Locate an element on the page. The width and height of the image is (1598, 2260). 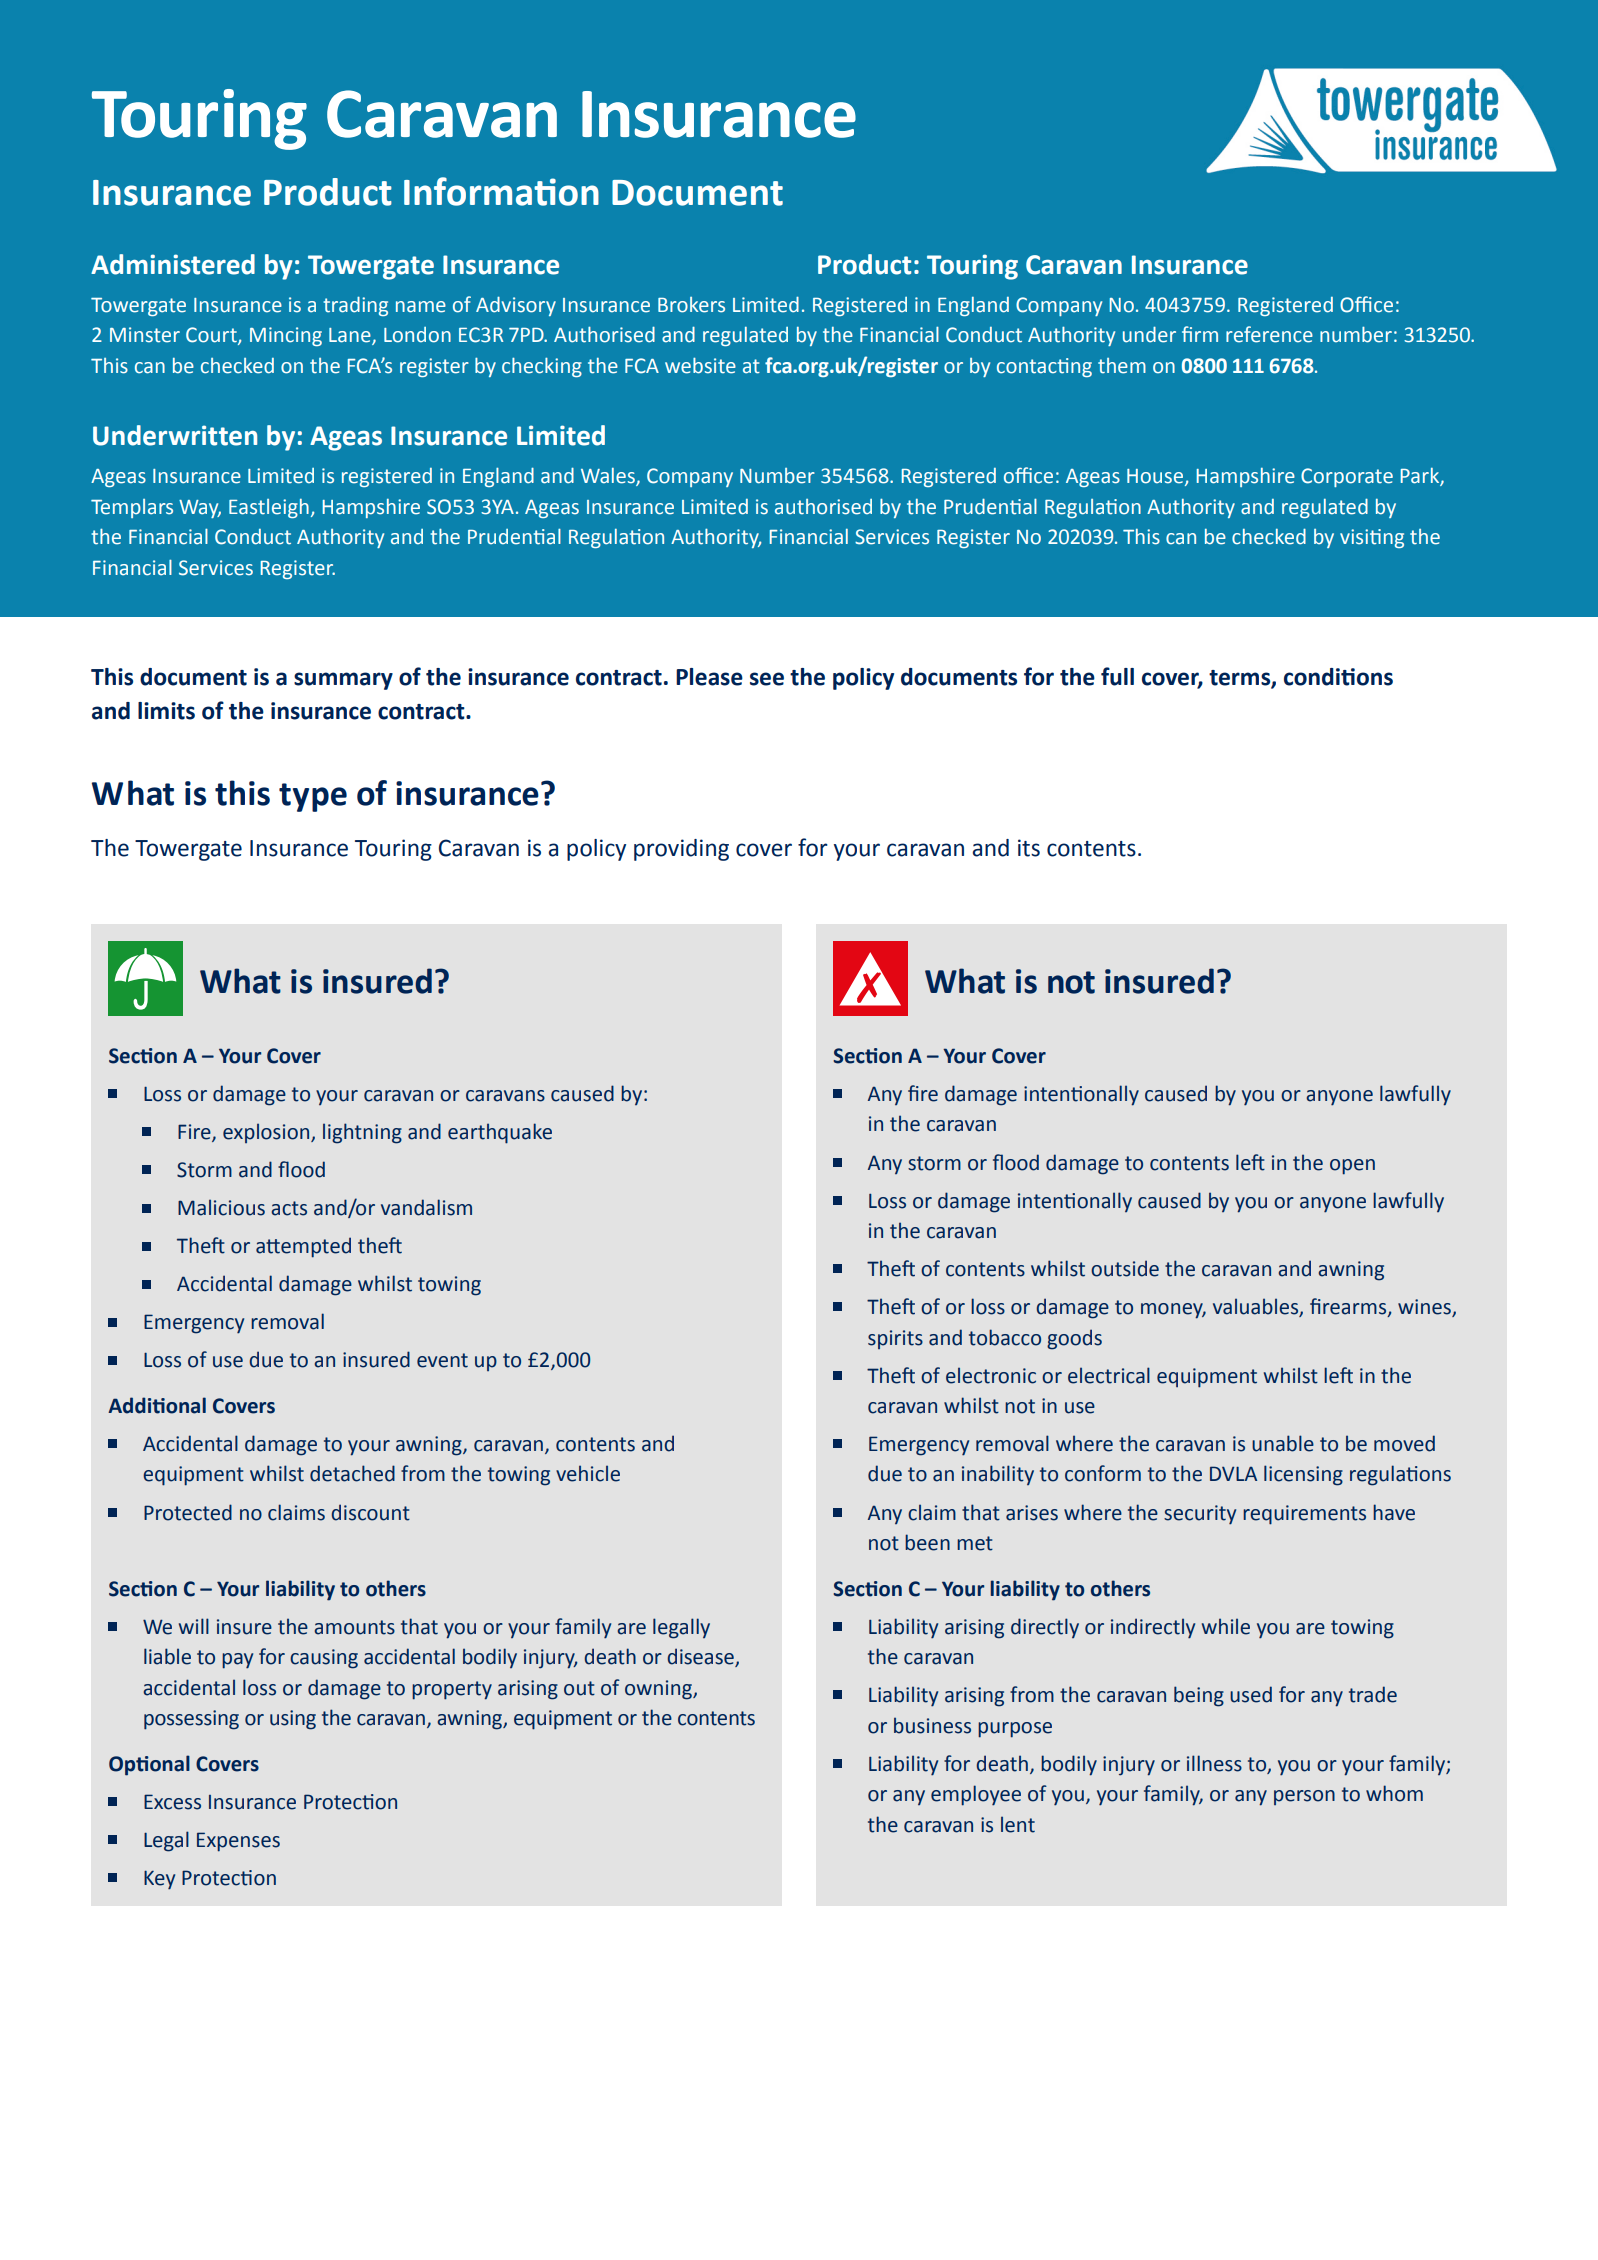
Expenses is located at coordinates (238, 1842).
